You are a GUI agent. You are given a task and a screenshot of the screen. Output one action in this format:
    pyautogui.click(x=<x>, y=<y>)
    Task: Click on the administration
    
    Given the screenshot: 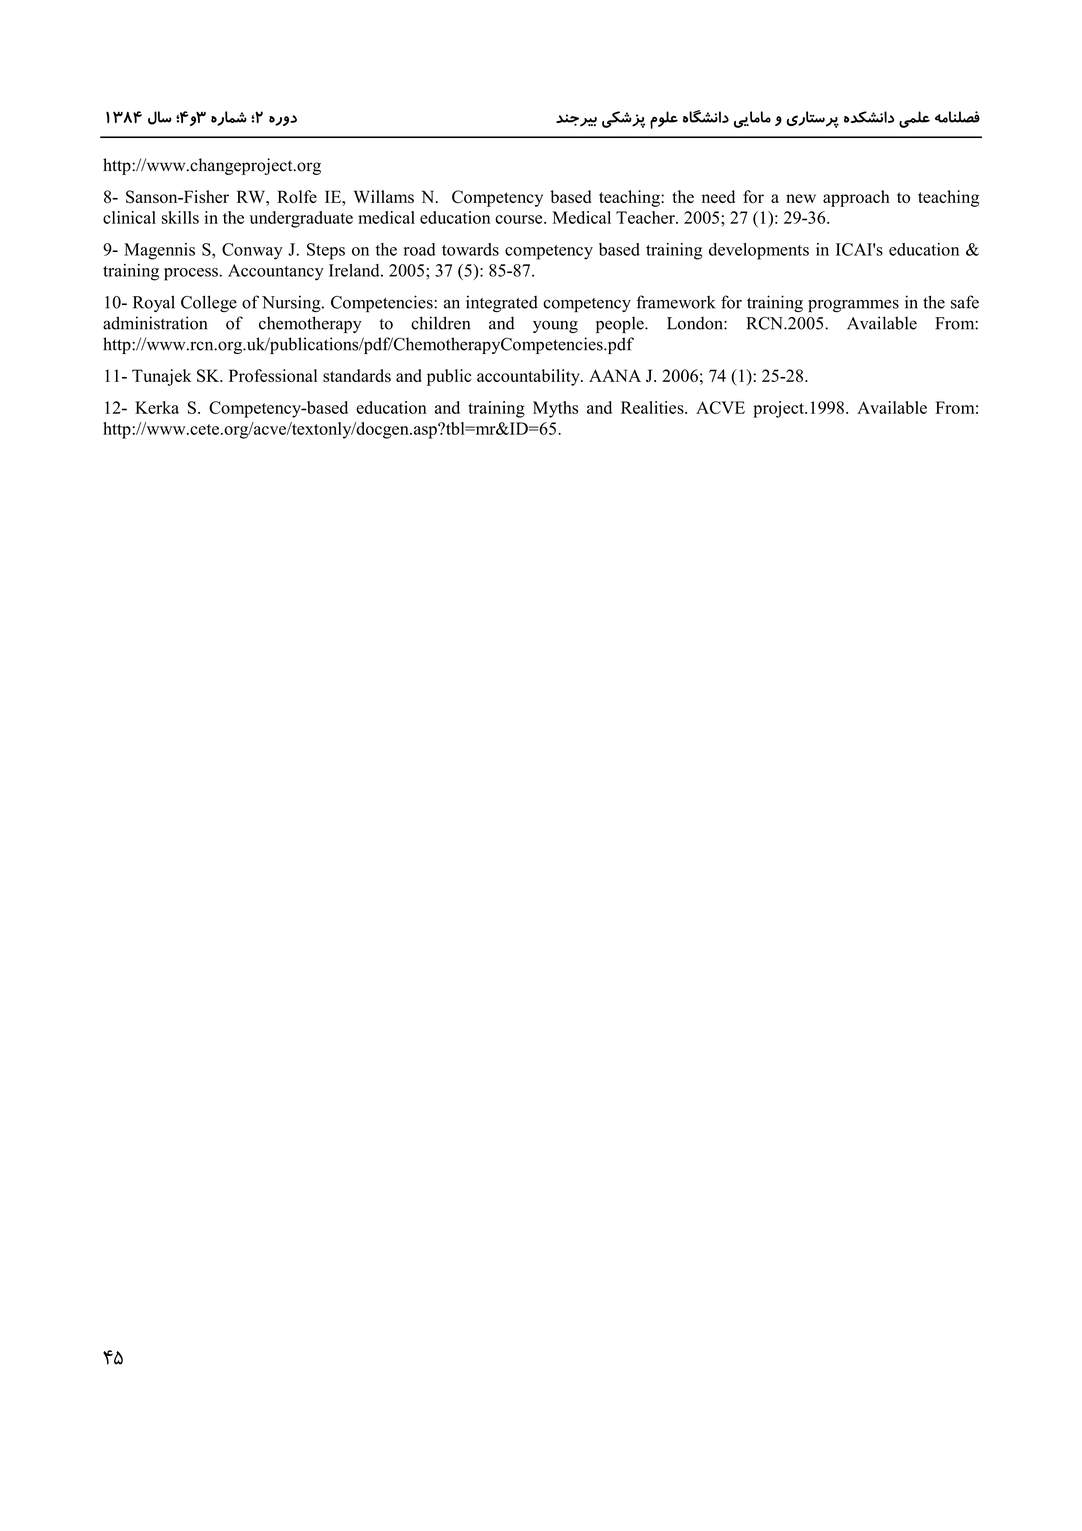 What is the action you would take?
    pyautogui.click(x=155, y=323)
